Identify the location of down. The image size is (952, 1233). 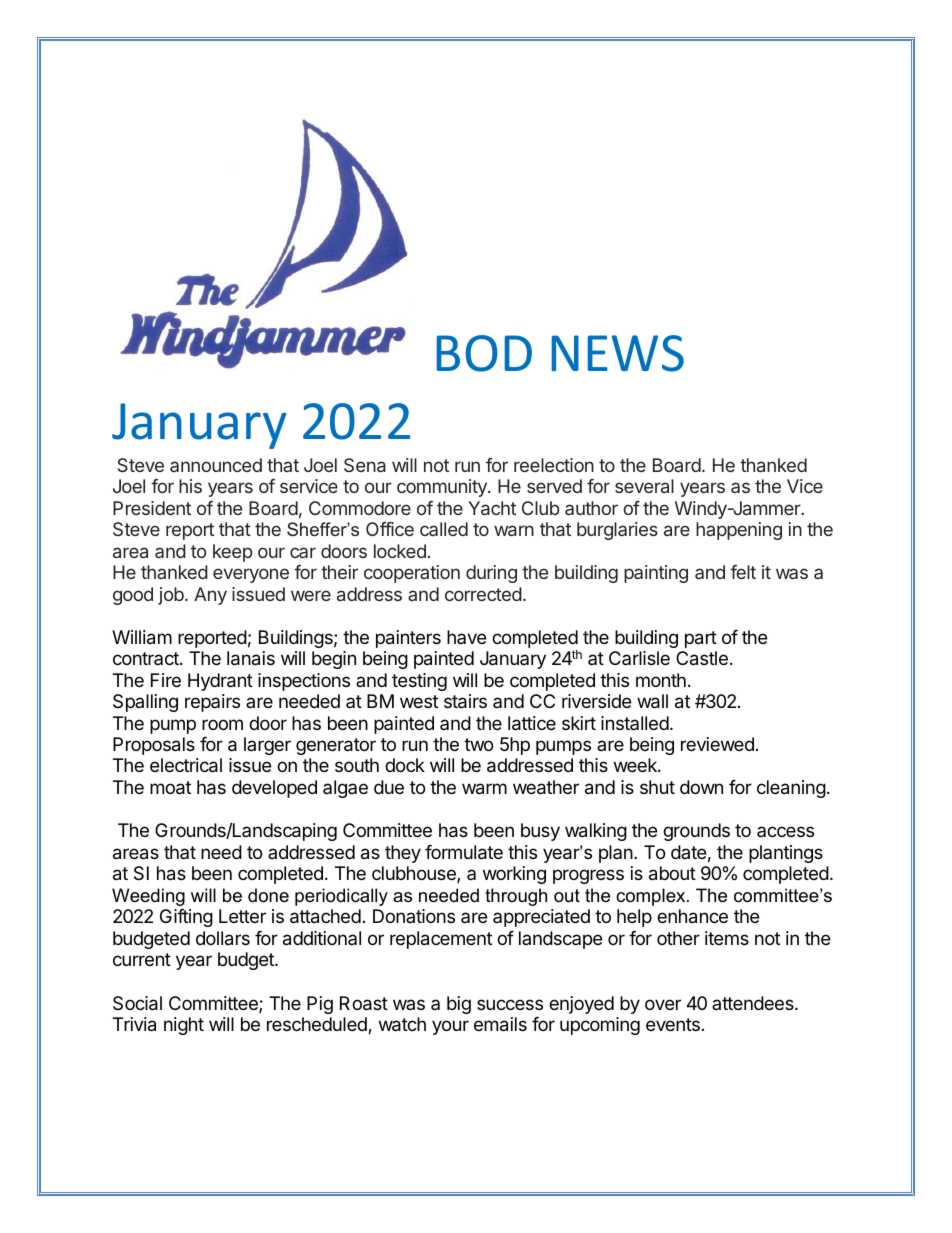
(701, 787).
